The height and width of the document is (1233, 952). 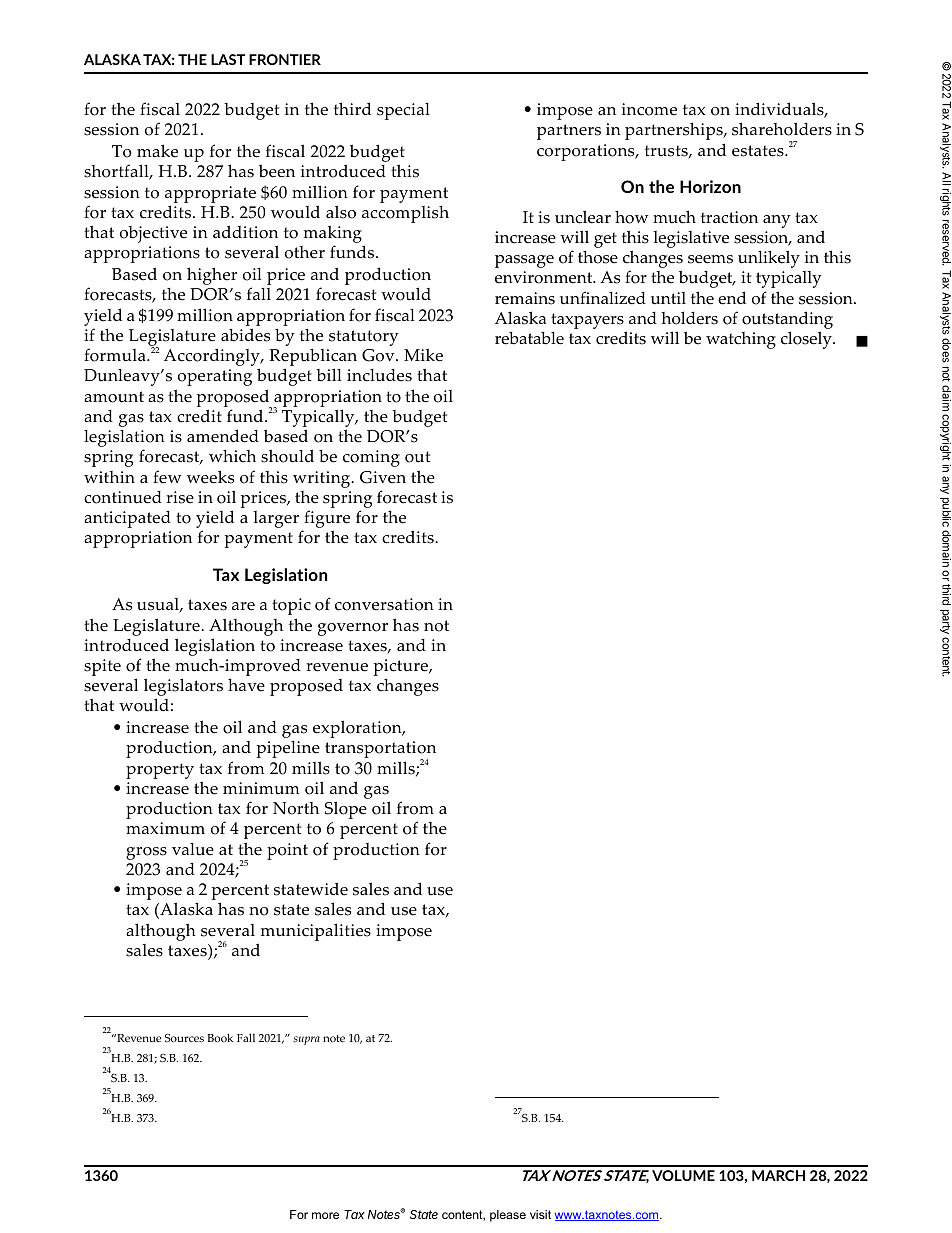 What do you see at coordinates (384, 604) in the document?
I see `conversation` at bounding box center [384, 604].
